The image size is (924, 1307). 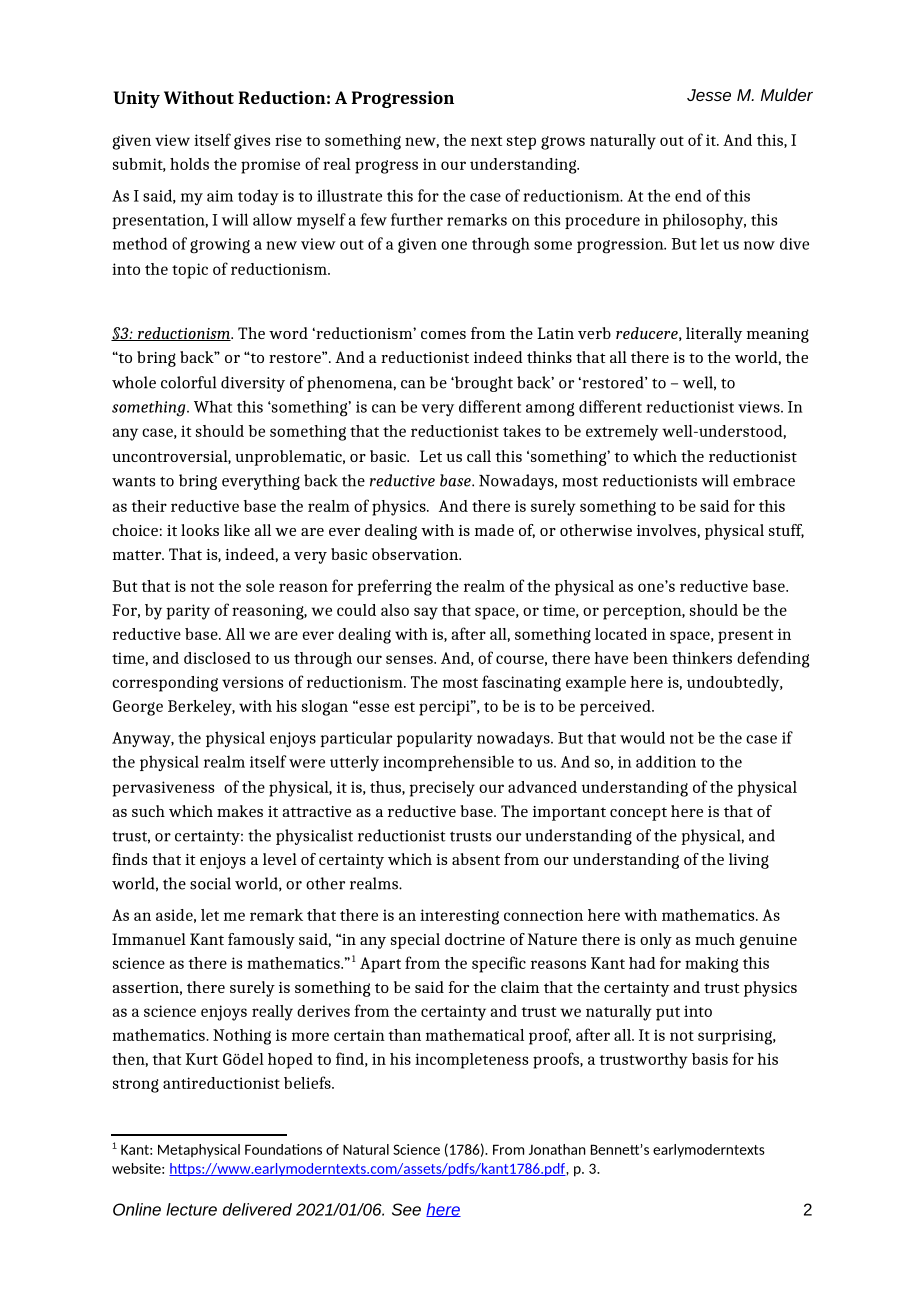 I want to click on gives, so click(x=252, y=142).
